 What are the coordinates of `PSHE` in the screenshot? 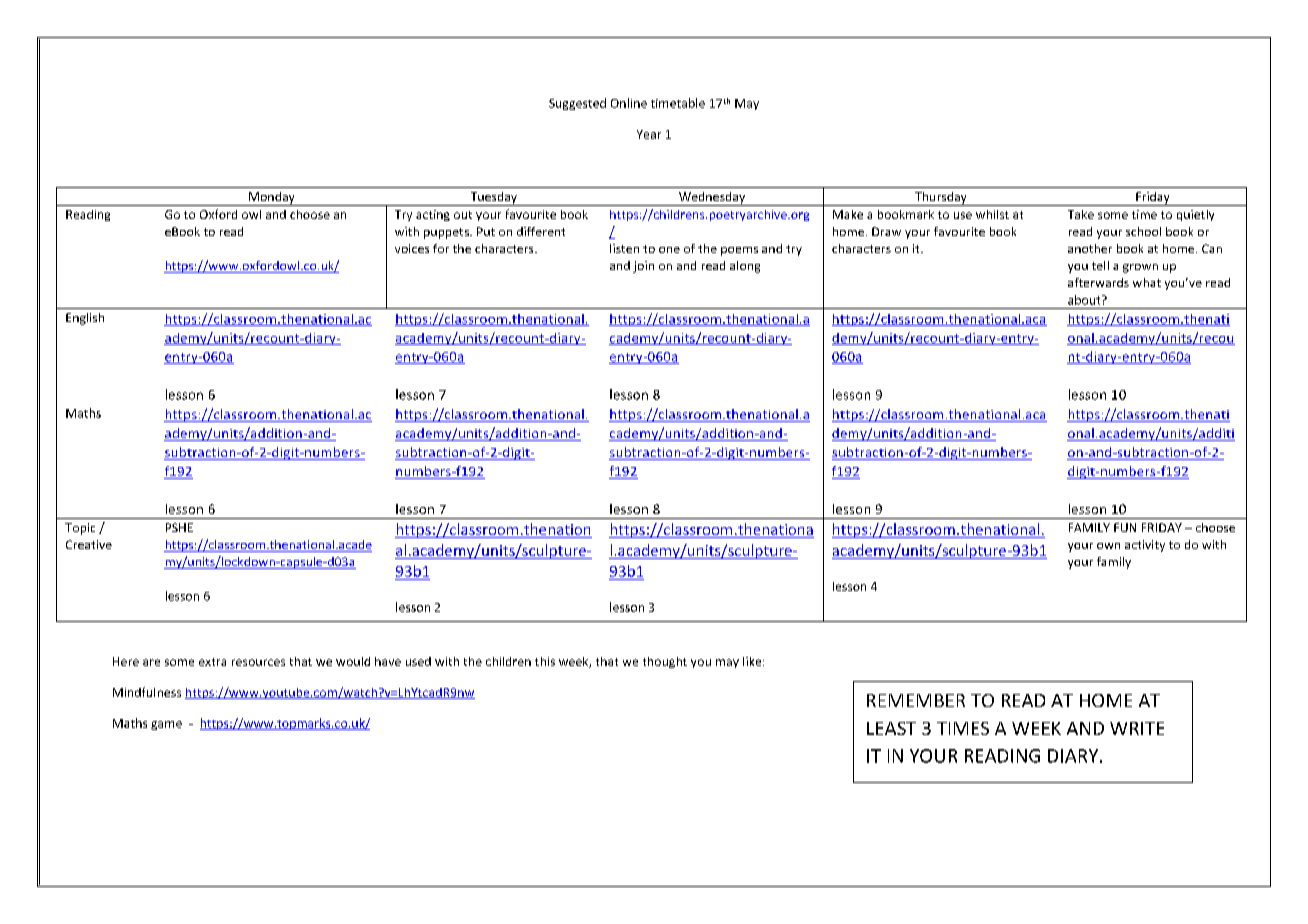 It's located at (179, 527).
